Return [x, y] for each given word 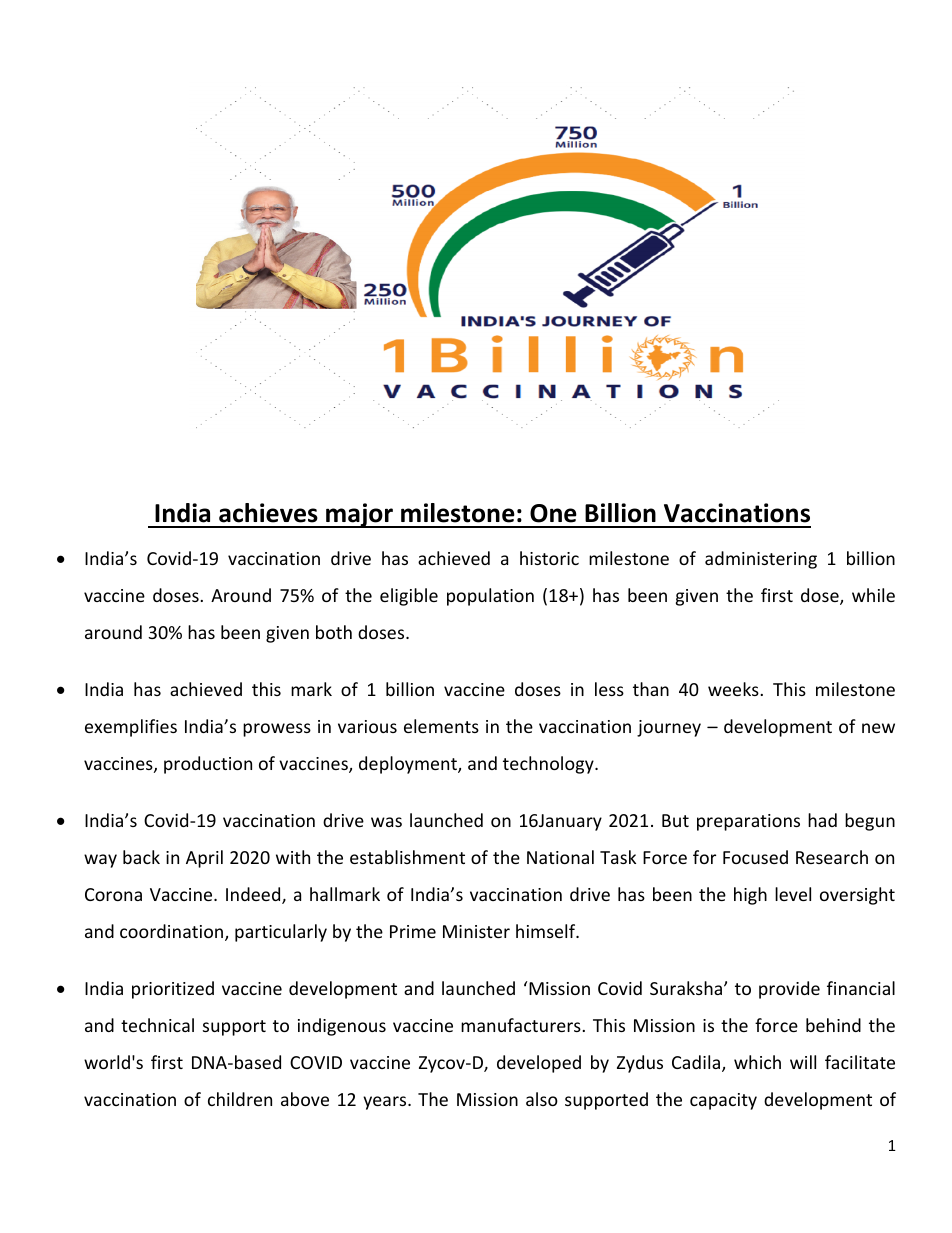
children [240, 1099]
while [873, 595]
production [208, 765]
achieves [268, 513]
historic [549, 558]
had [822, 820]
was [386, 822]
